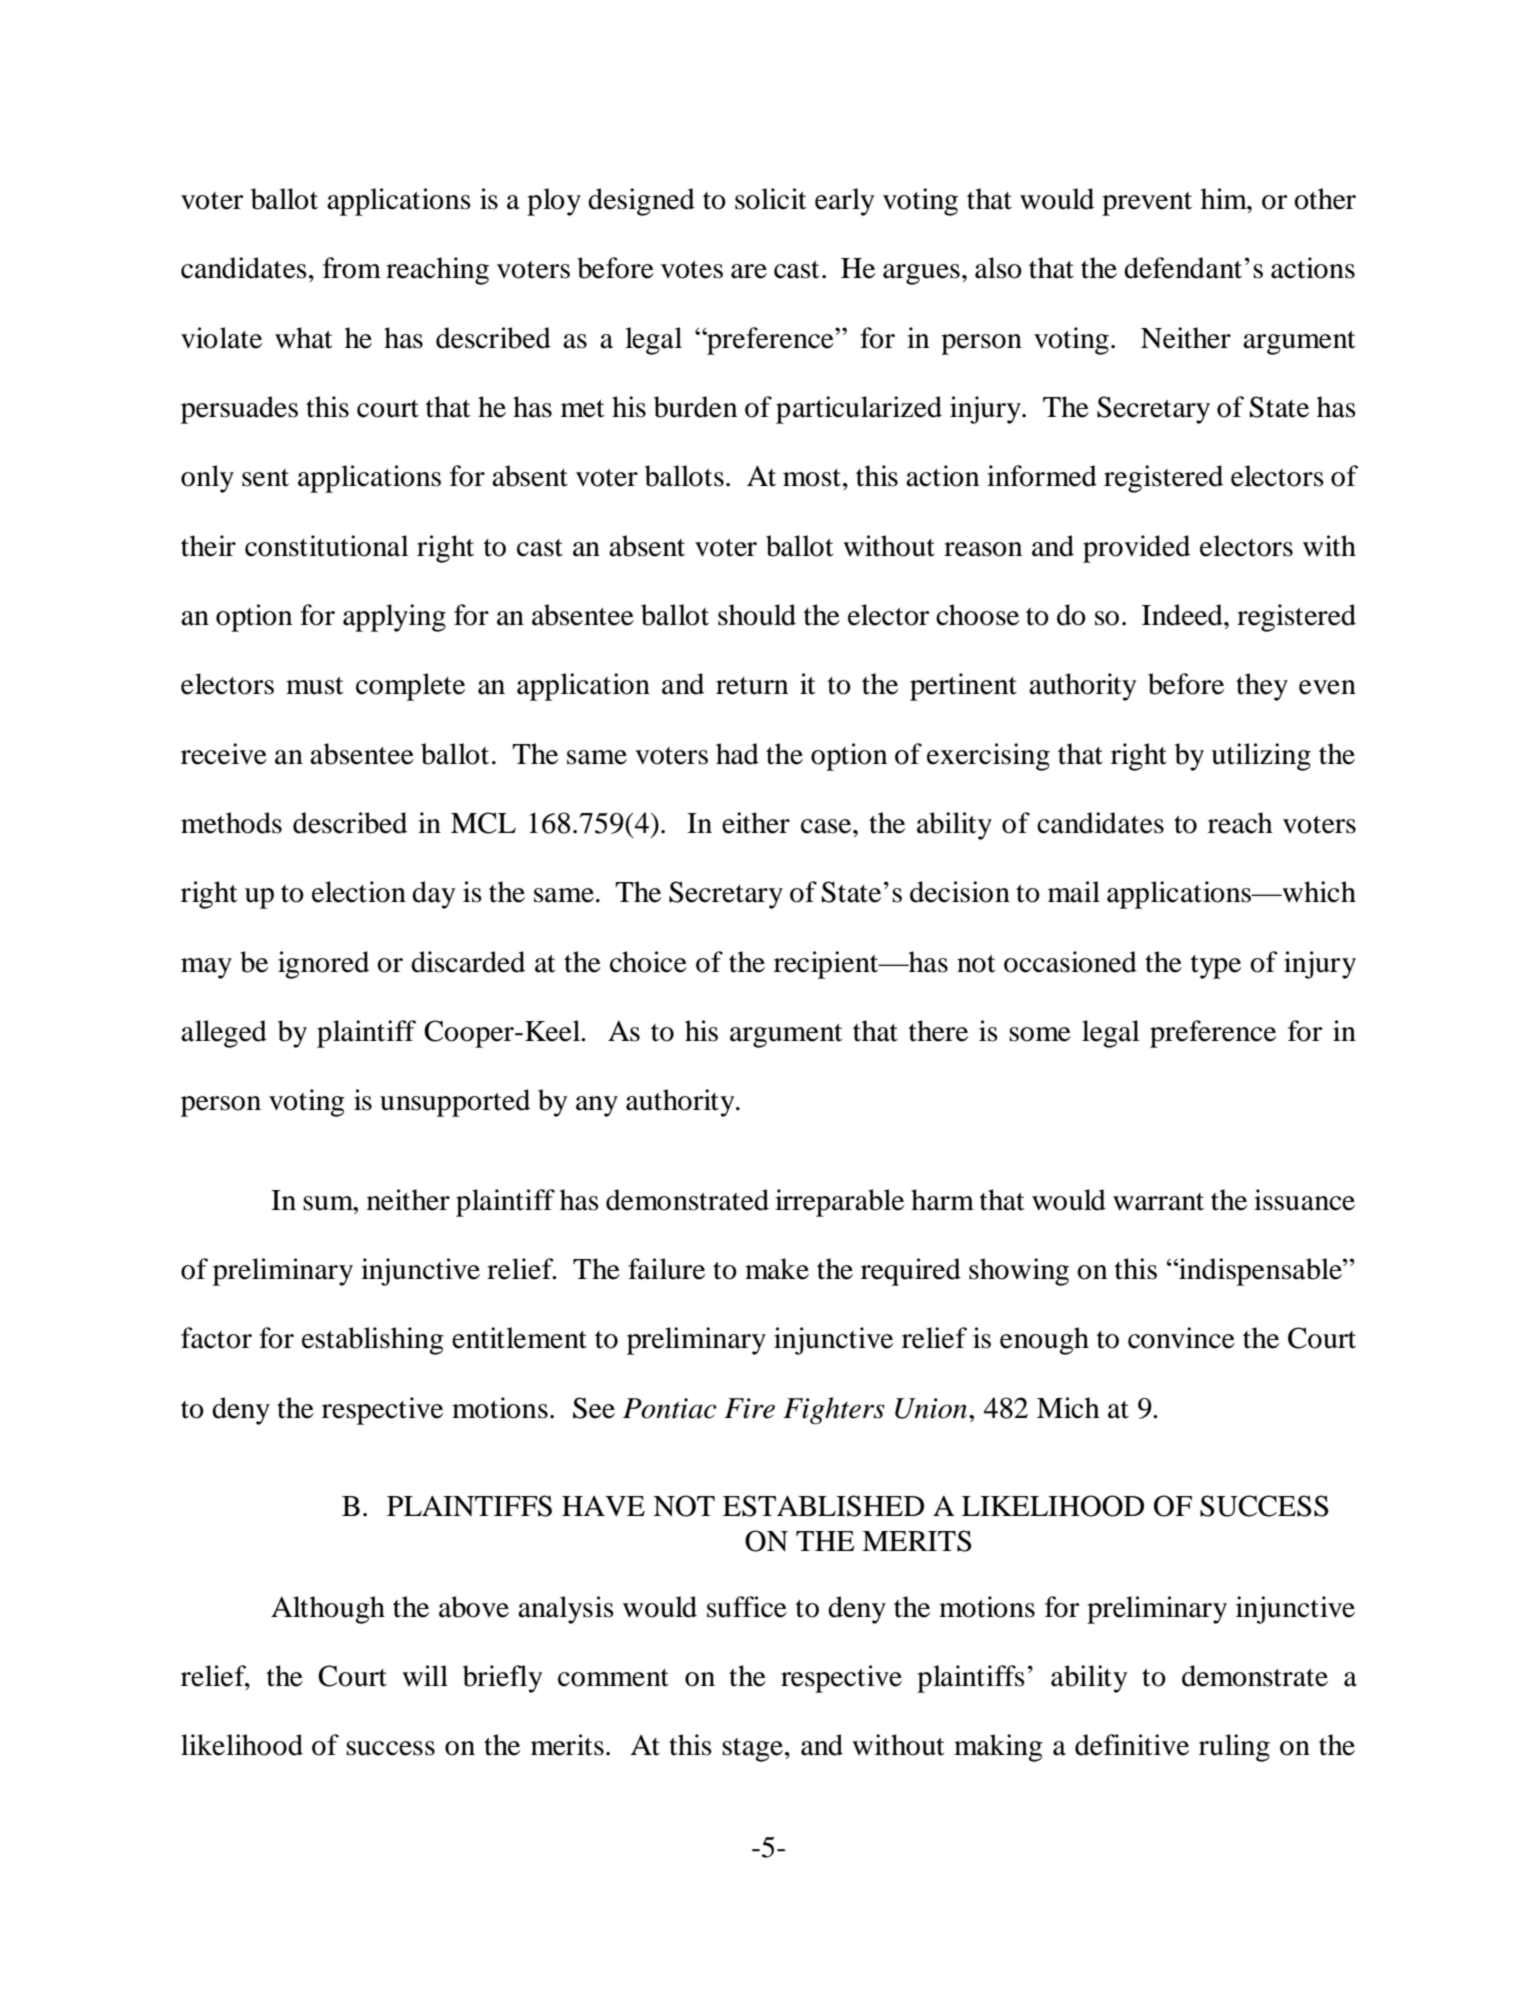  Describe the element at coordinates (352, 268) in the document. I see `from` at that location.
